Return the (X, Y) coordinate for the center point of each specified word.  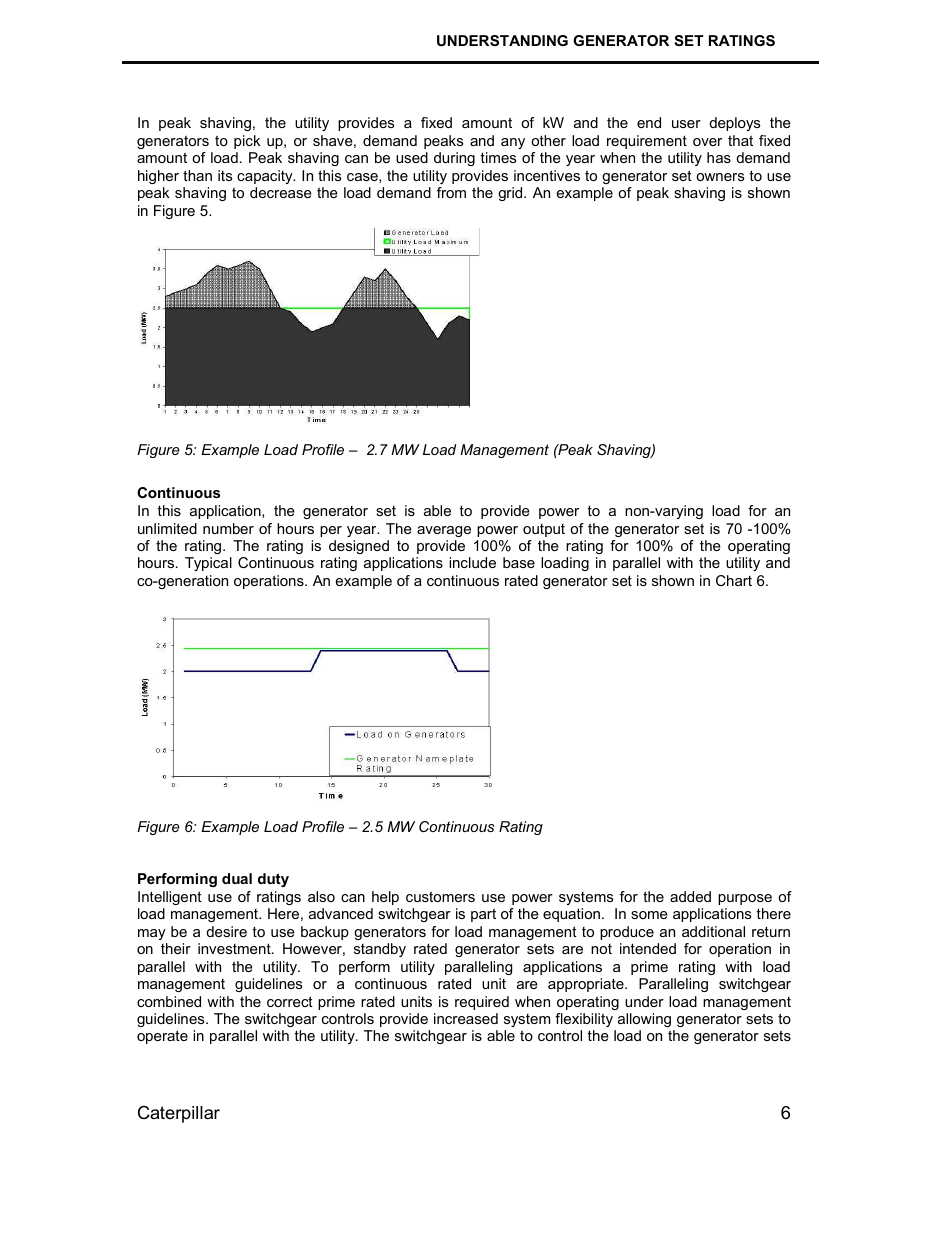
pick (247, 142)
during (454, 159)
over (707, 142)
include (472, 562)
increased (466, 1018)
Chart (734, 580)
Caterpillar (179, 1114)
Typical (208, 564)
